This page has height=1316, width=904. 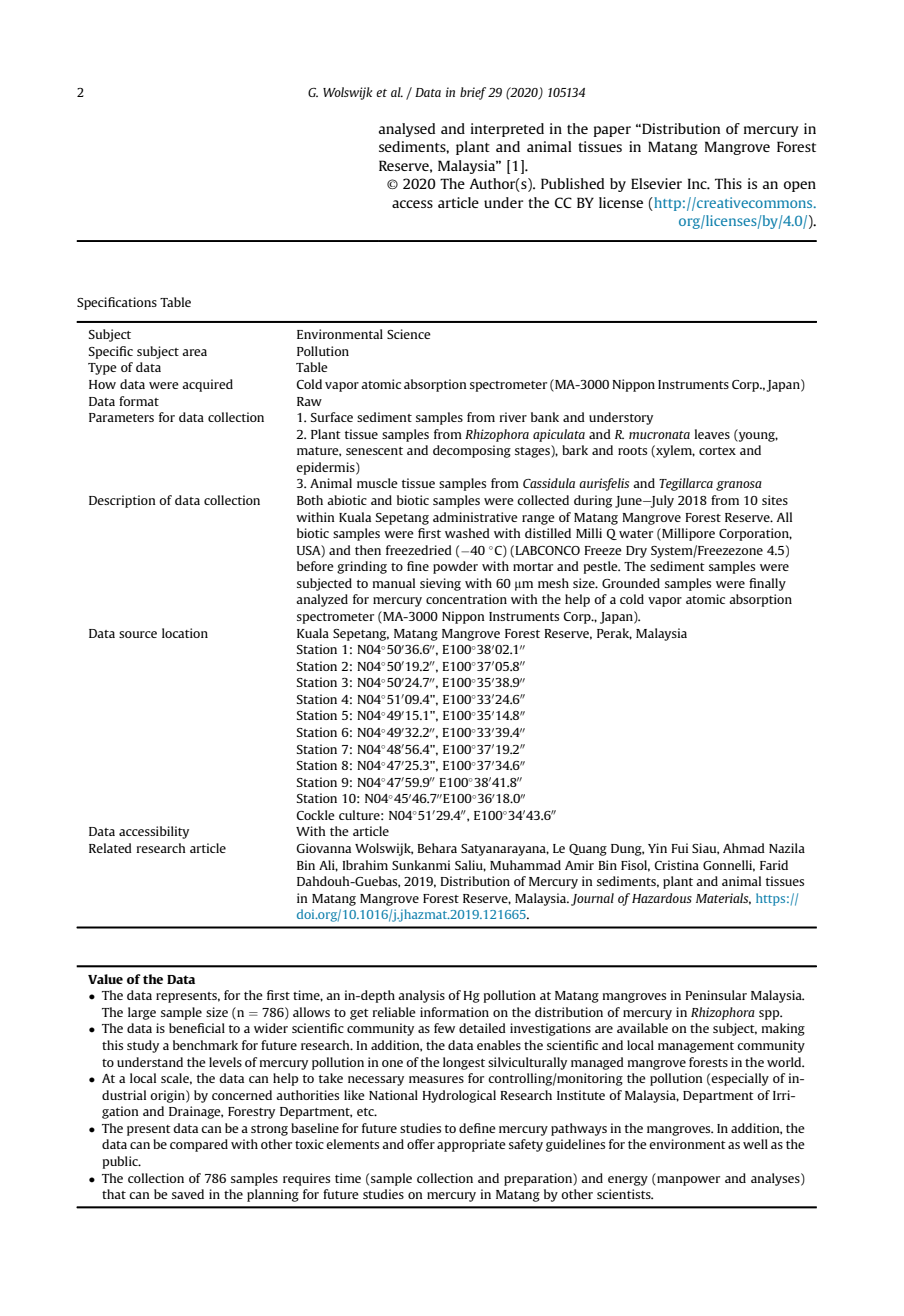 I want to click on cortex, so click(x=717, y=451).
